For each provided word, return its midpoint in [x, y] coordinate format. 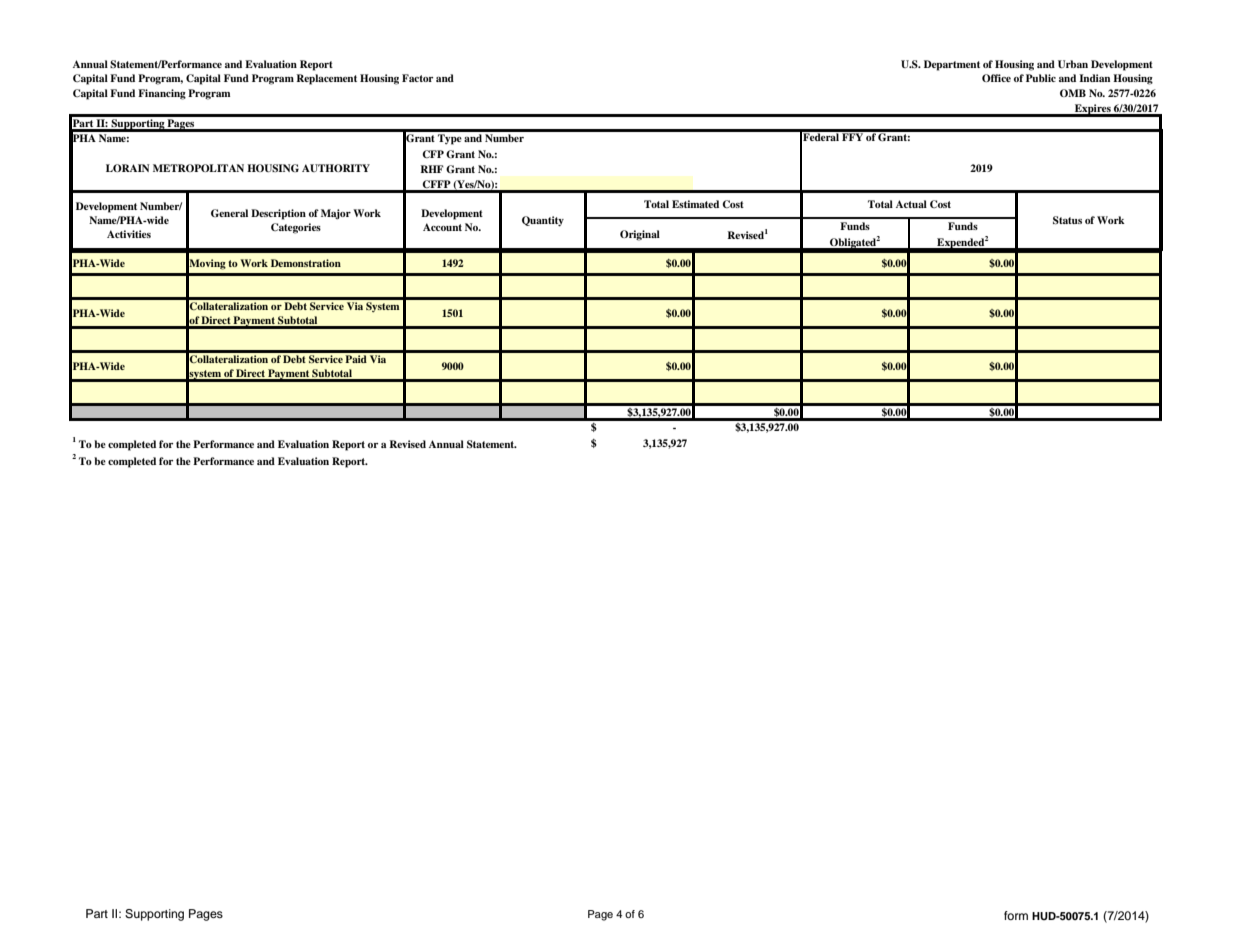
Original [640, 235]
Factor [417, 78]
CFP [433, 154]
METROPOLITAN [198, 168]
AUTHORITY [336, 168]
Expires [1093, 110]
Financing [162, 94]
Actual [911, 204]
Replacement [326, 79]
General [229, 213]
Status [1067, 220]
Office [996, 78]
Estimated [695, 204]
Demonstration [306, 263]
